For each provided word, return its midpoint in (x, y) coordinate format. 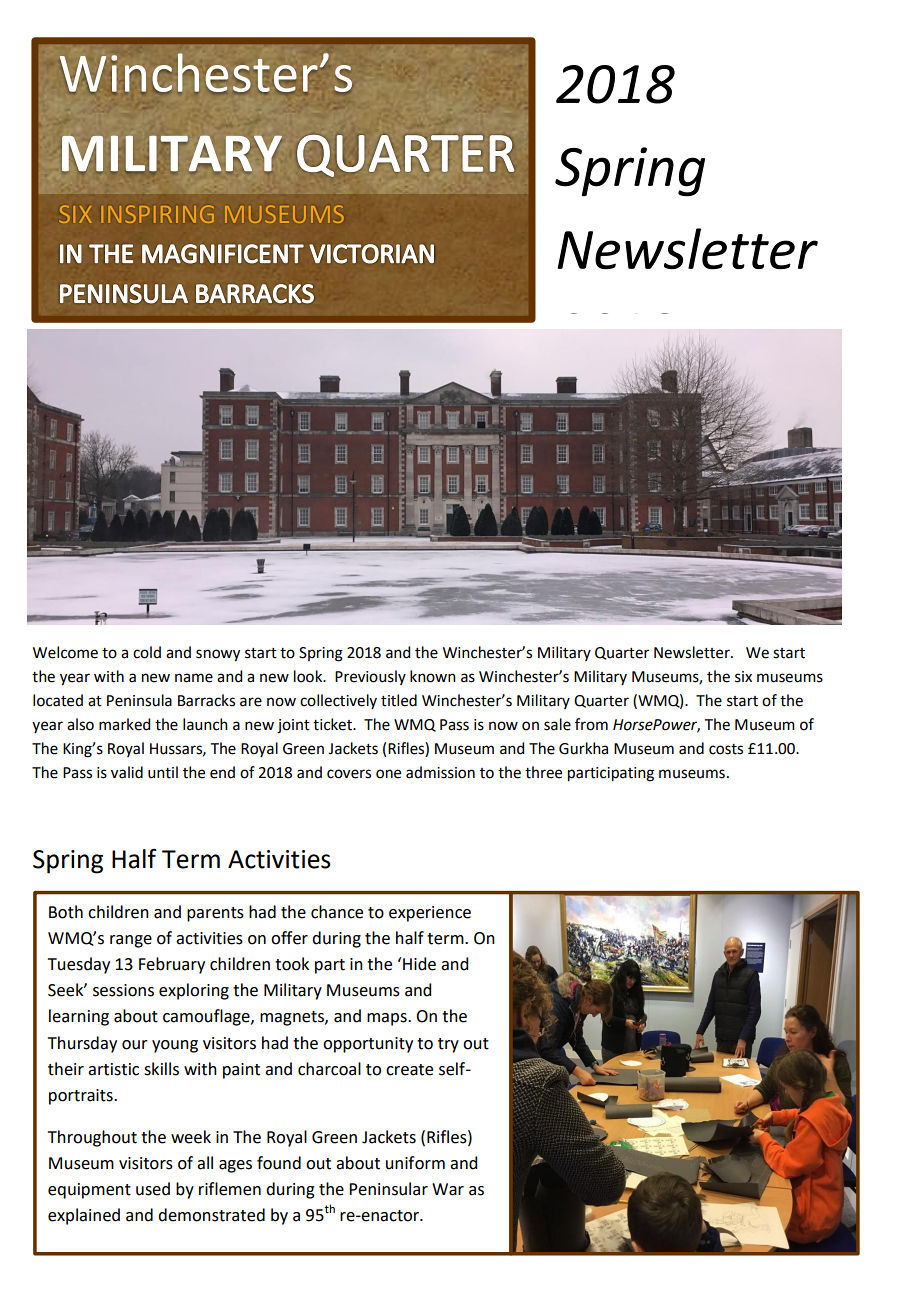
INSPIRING (158, 214)
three (543, 772)
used (153, 1189)
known (433, 676)
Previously (370, 677)
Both (66, 912)
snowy (218, 655)
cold (147, 652)
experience (430, 914)
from (591, 724)
